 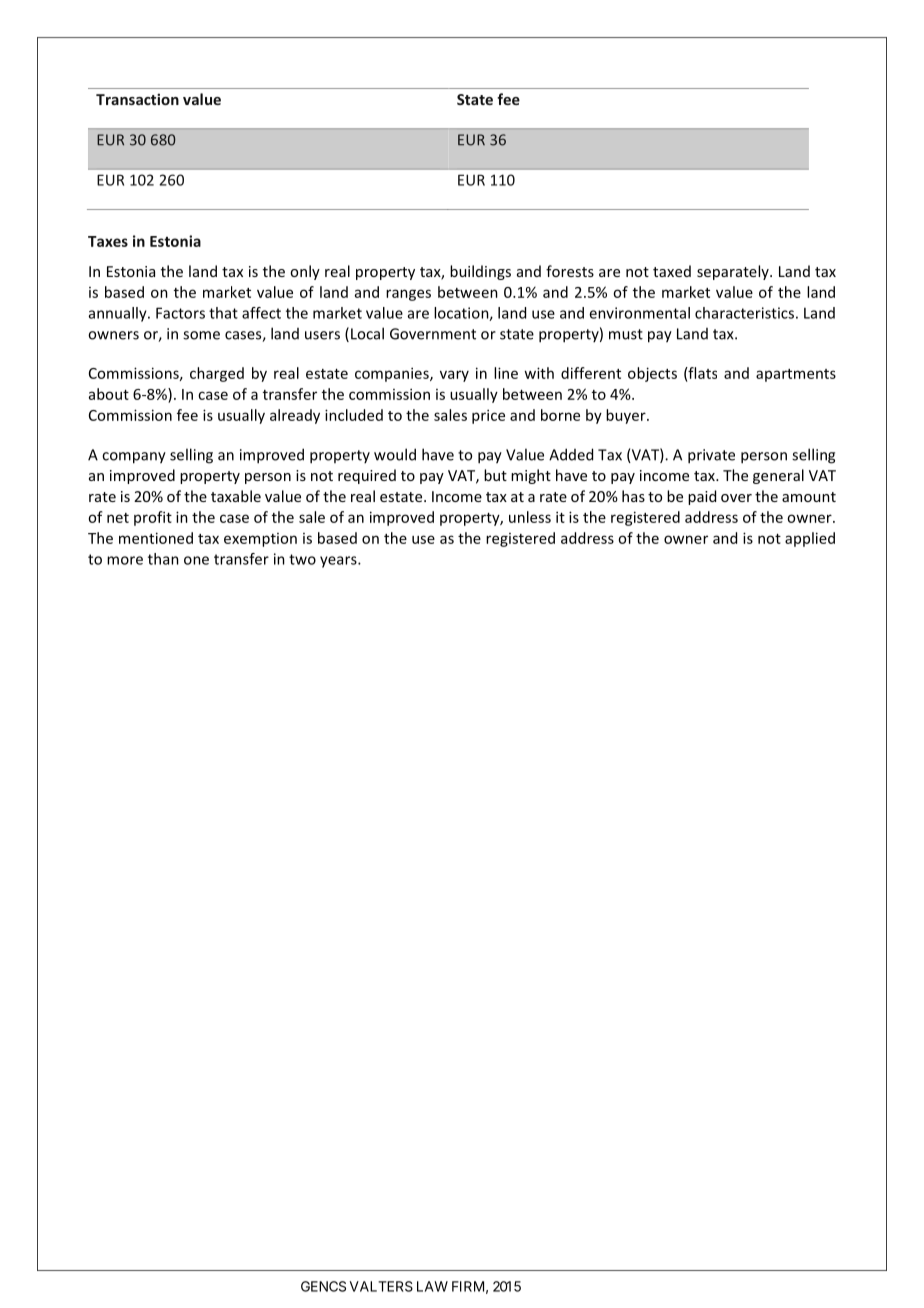 I want to click on years, so click(x=339, y=562).
